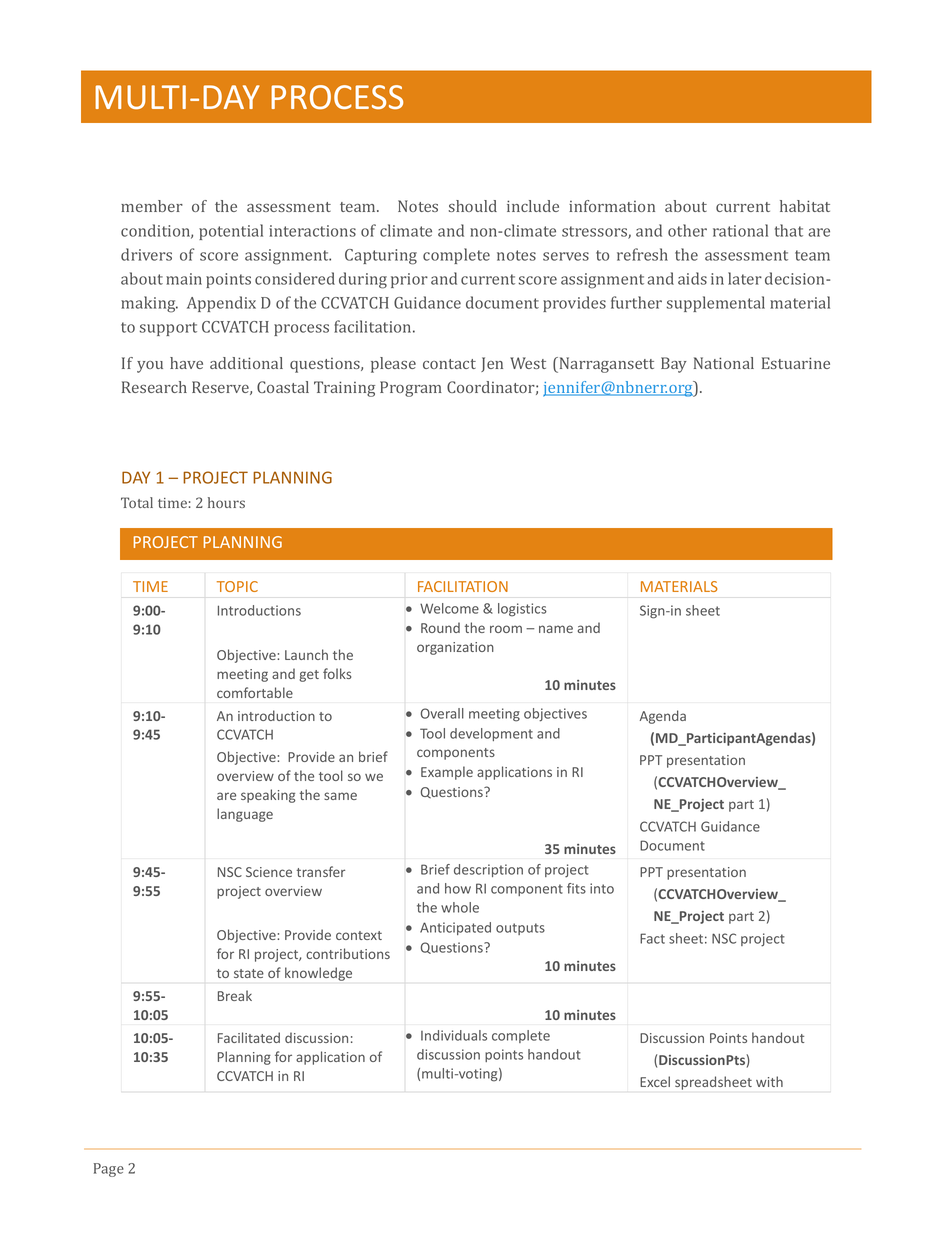 The width and height of the screenshot is (952, 1233). Describe the element at coordinates (602, 888) in the screenshot. I see `into` at that location.
